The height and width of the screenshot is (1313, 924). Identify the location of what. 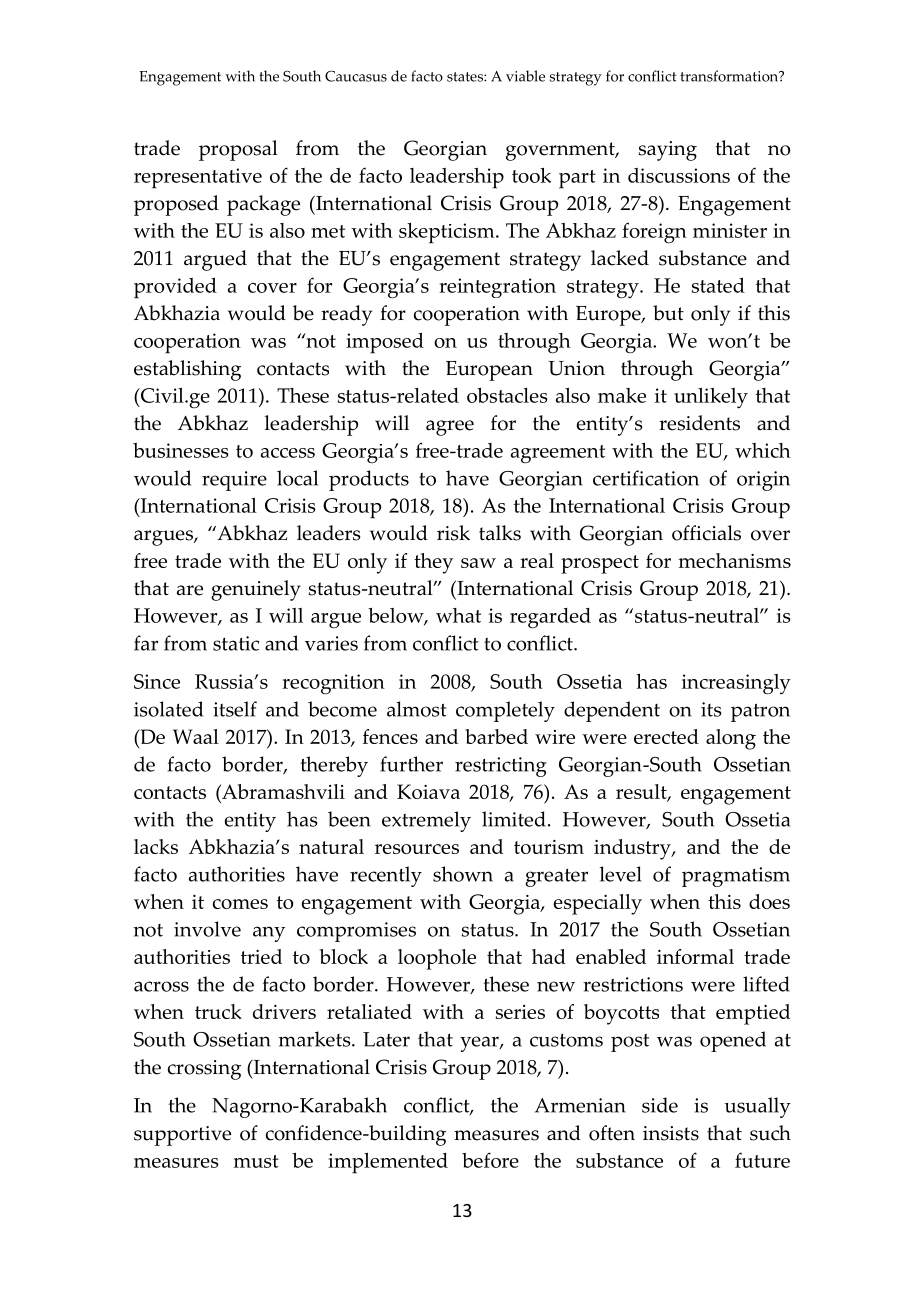
(458, 615).
